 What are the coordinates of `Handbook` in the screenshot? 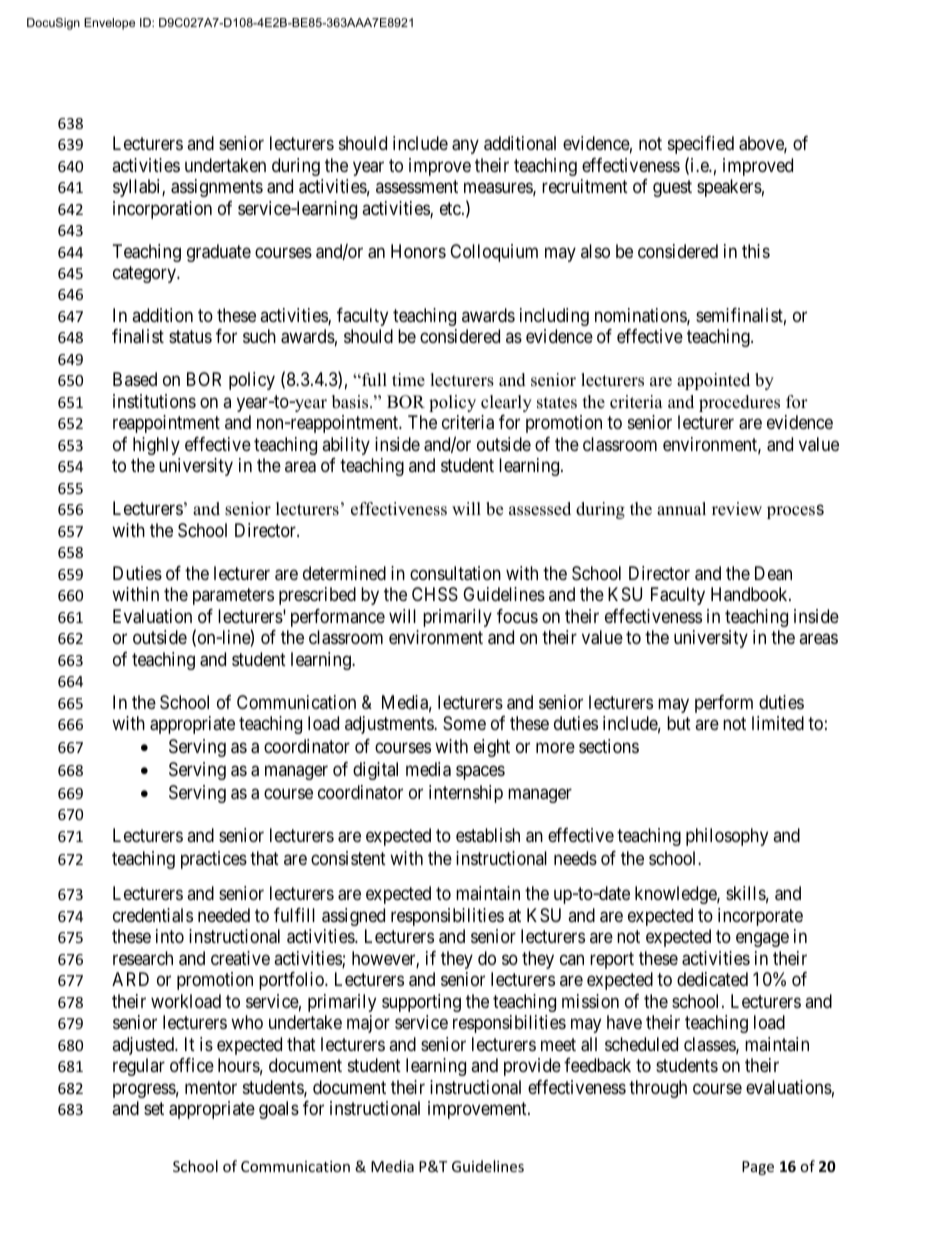 It's located at (750, 594).
